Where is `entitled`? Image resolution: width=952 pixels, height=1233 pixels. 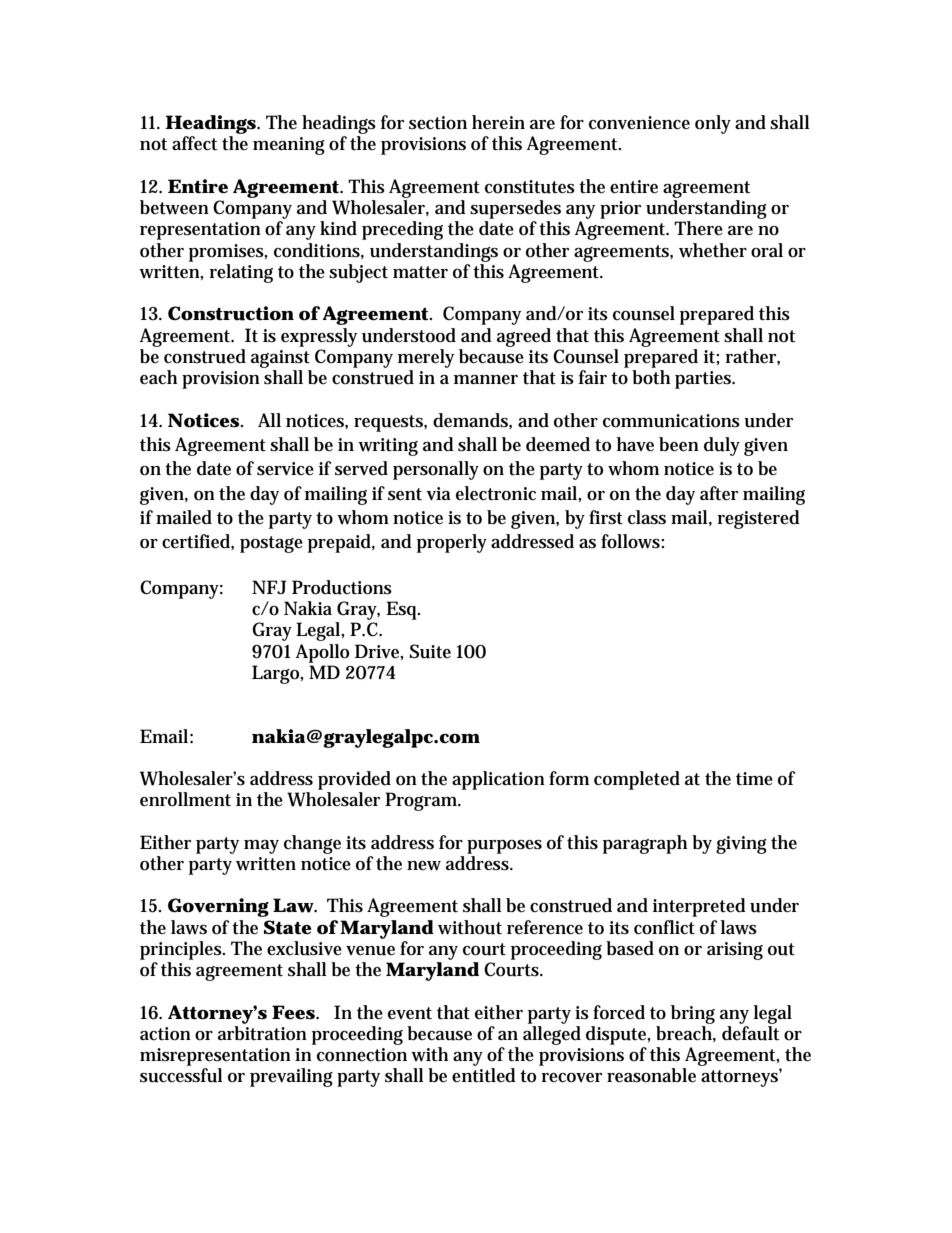
entitled is located at coordinates (484, 1075).
